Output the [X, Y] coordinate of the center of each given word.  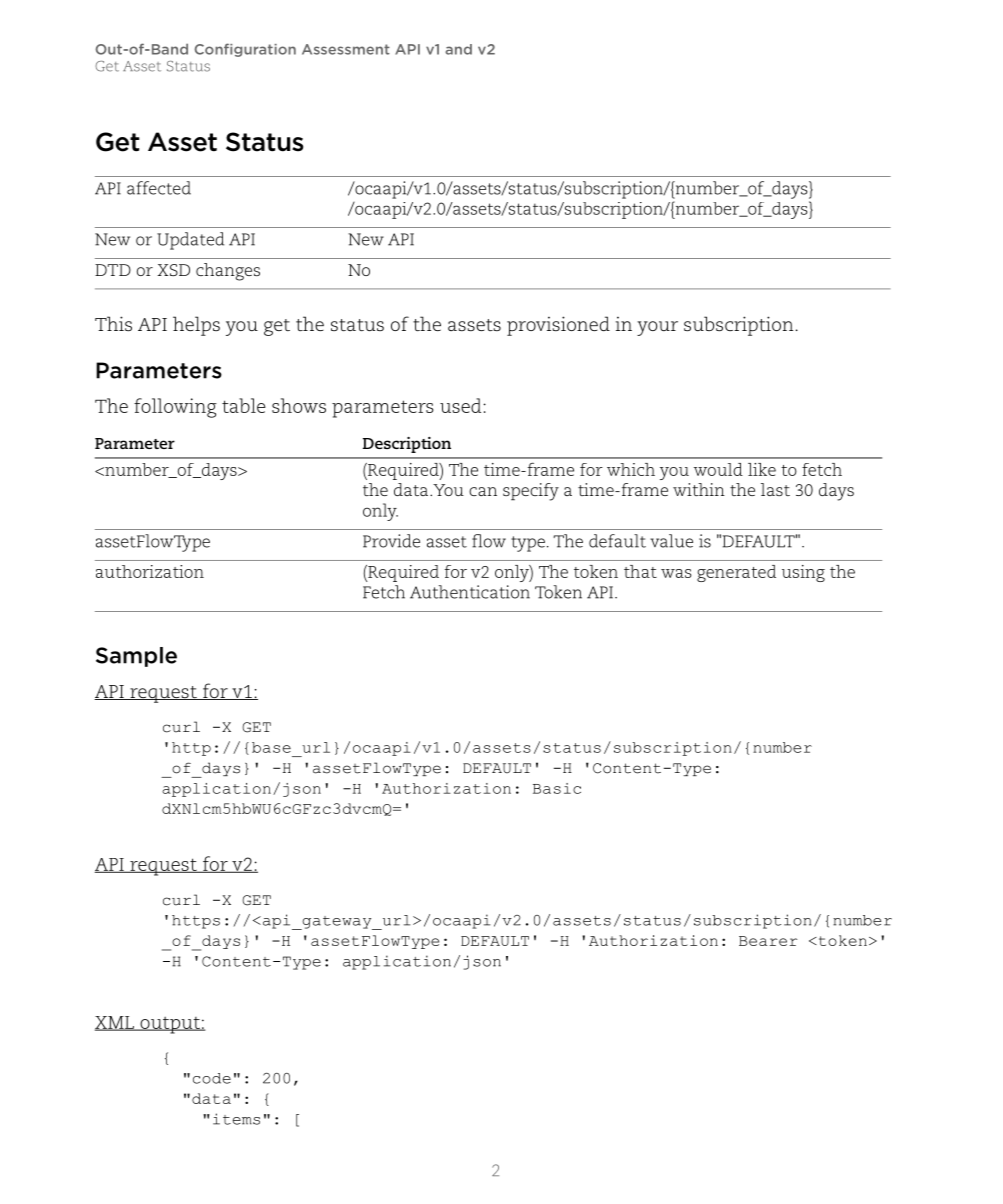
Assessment [346, 49]
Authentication [470, 592]
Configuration [245, 50]
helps [196, 326]
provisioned [558, 326]
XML [115, 1023]
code [212, 1078]
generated [736, 573]
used [460, 405]
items [236, 1119]
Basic [557, 788]
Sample [136, 657]
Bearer [768, 941]
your [657, 328]
